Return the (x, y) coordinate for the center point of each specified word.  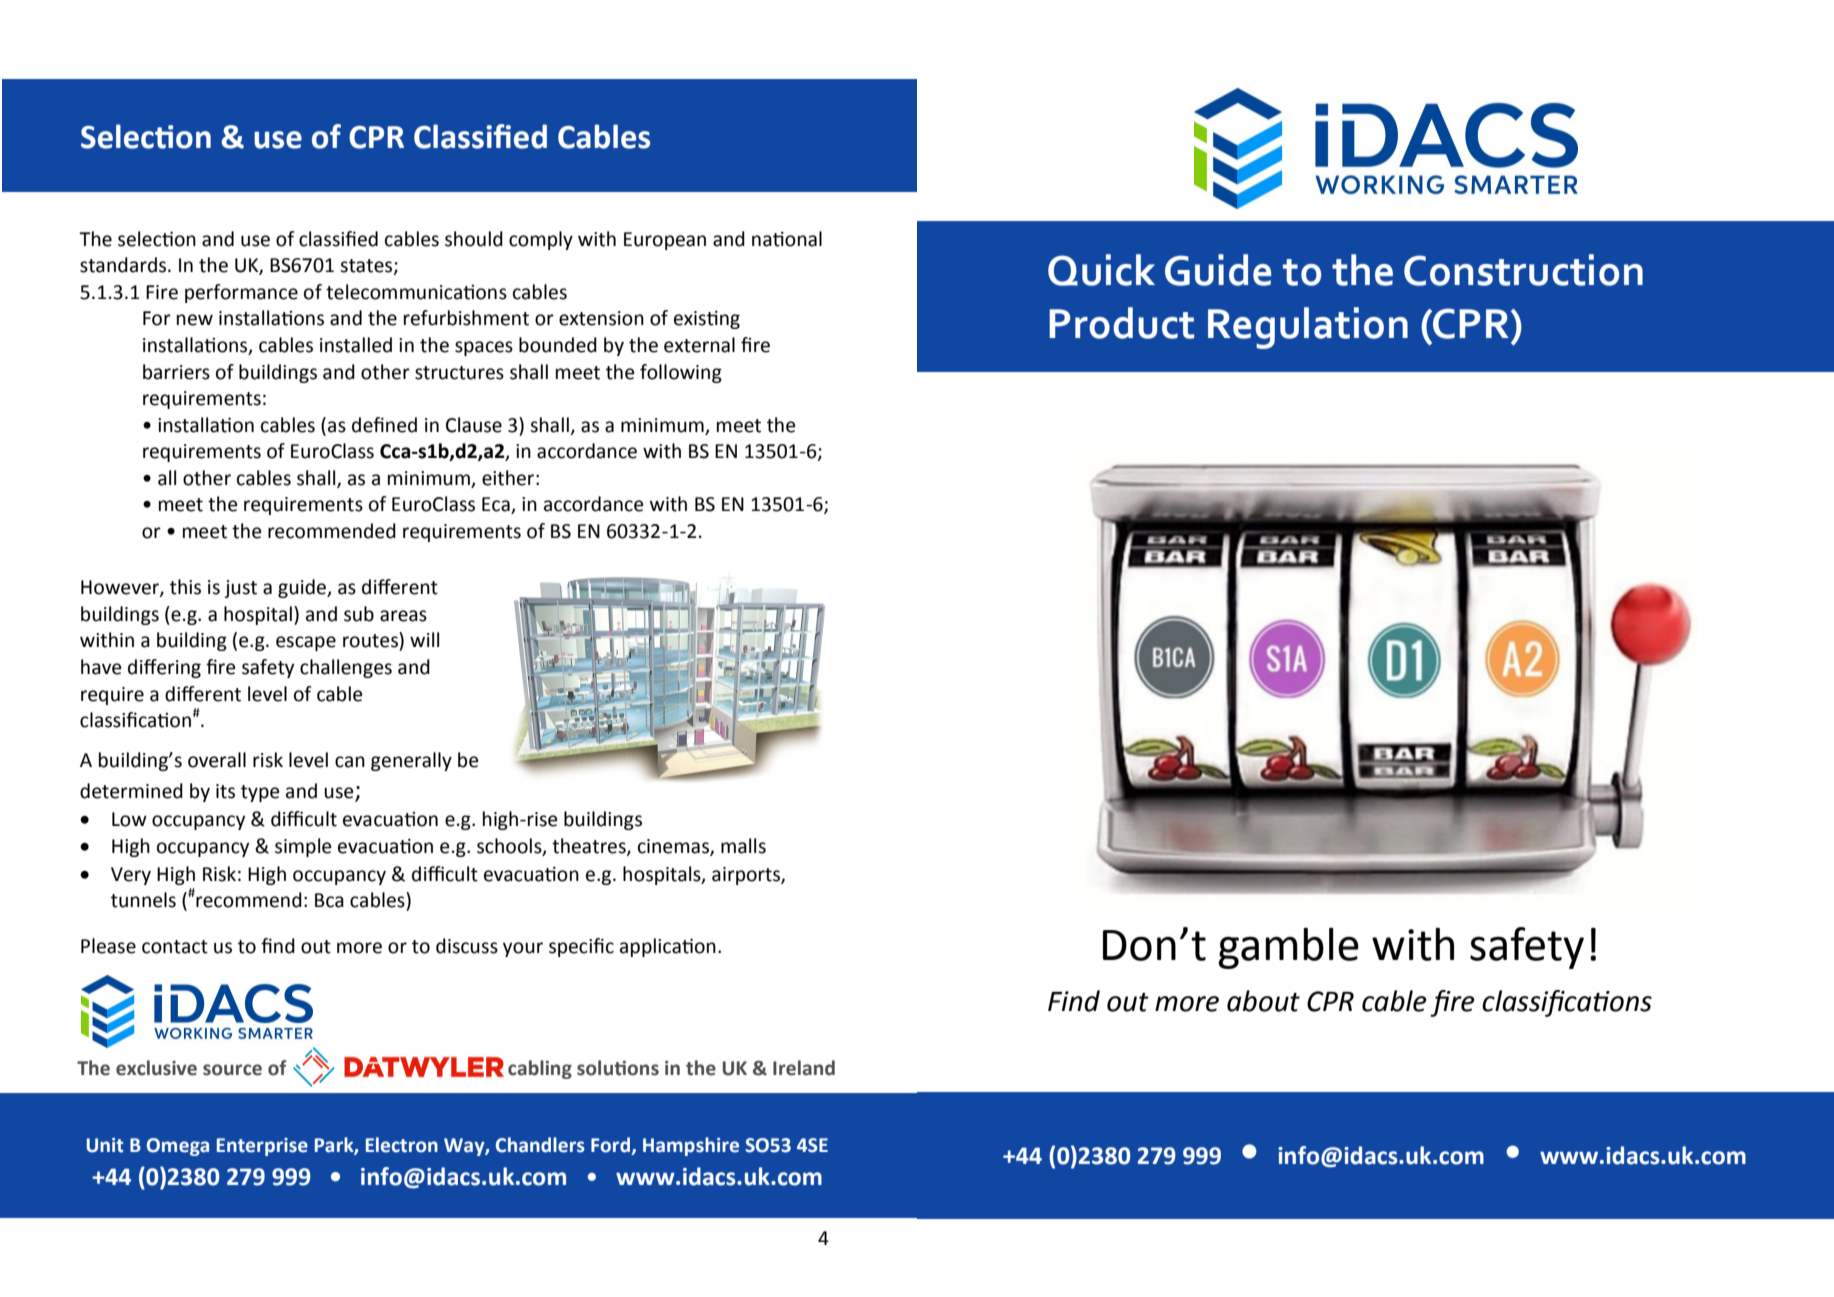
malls (743, 846)
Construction (1523, 270)
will (424, 639)
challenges (346, 668)
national (787, 239)
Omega (178, 1147)
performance (241, 293)
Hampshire (691, 1146)
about (1263, 1001)
